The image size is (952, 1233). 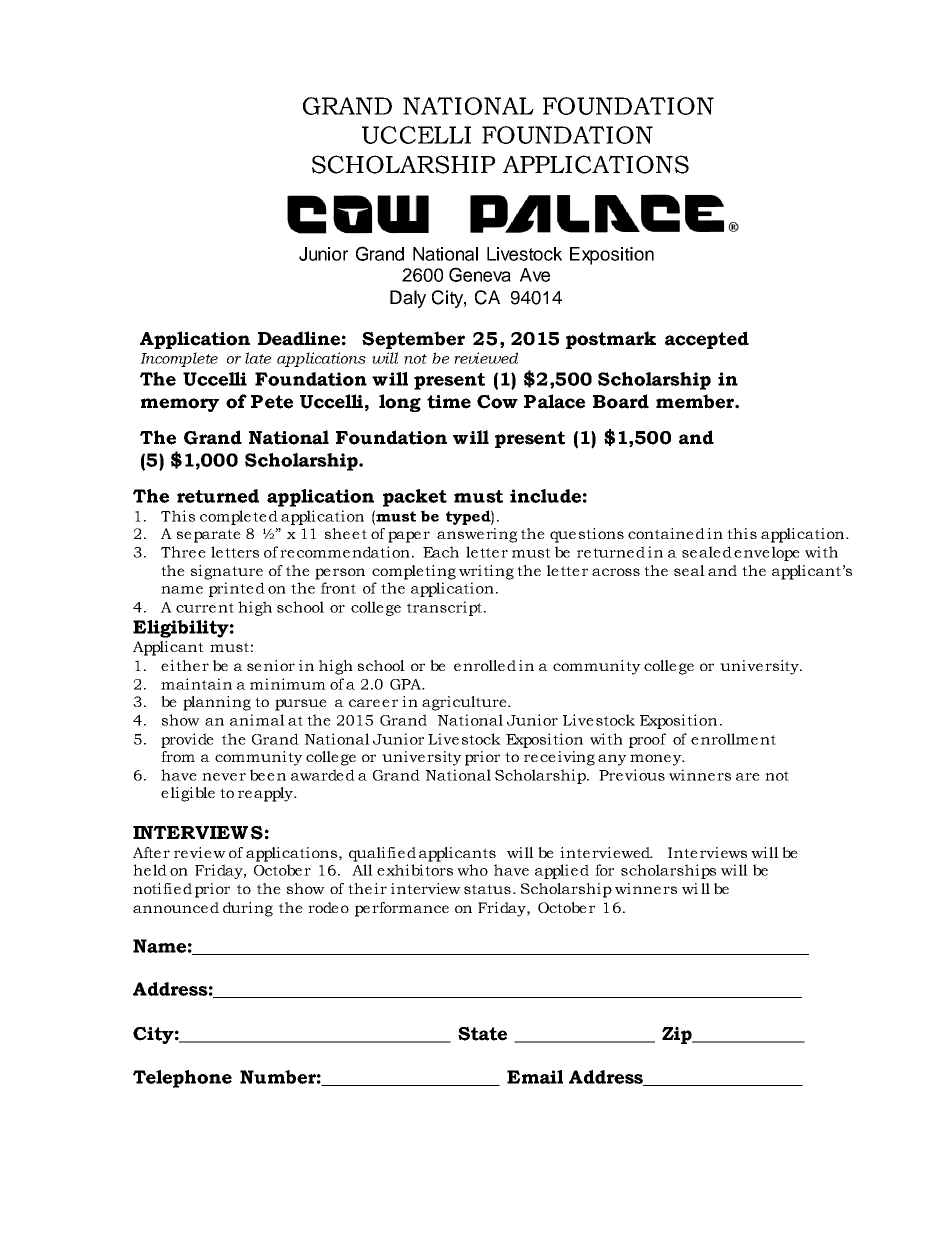 What do you see at coordinates (707, 340) in the page?
I see `accepted` at bounding box center [707, 340].
